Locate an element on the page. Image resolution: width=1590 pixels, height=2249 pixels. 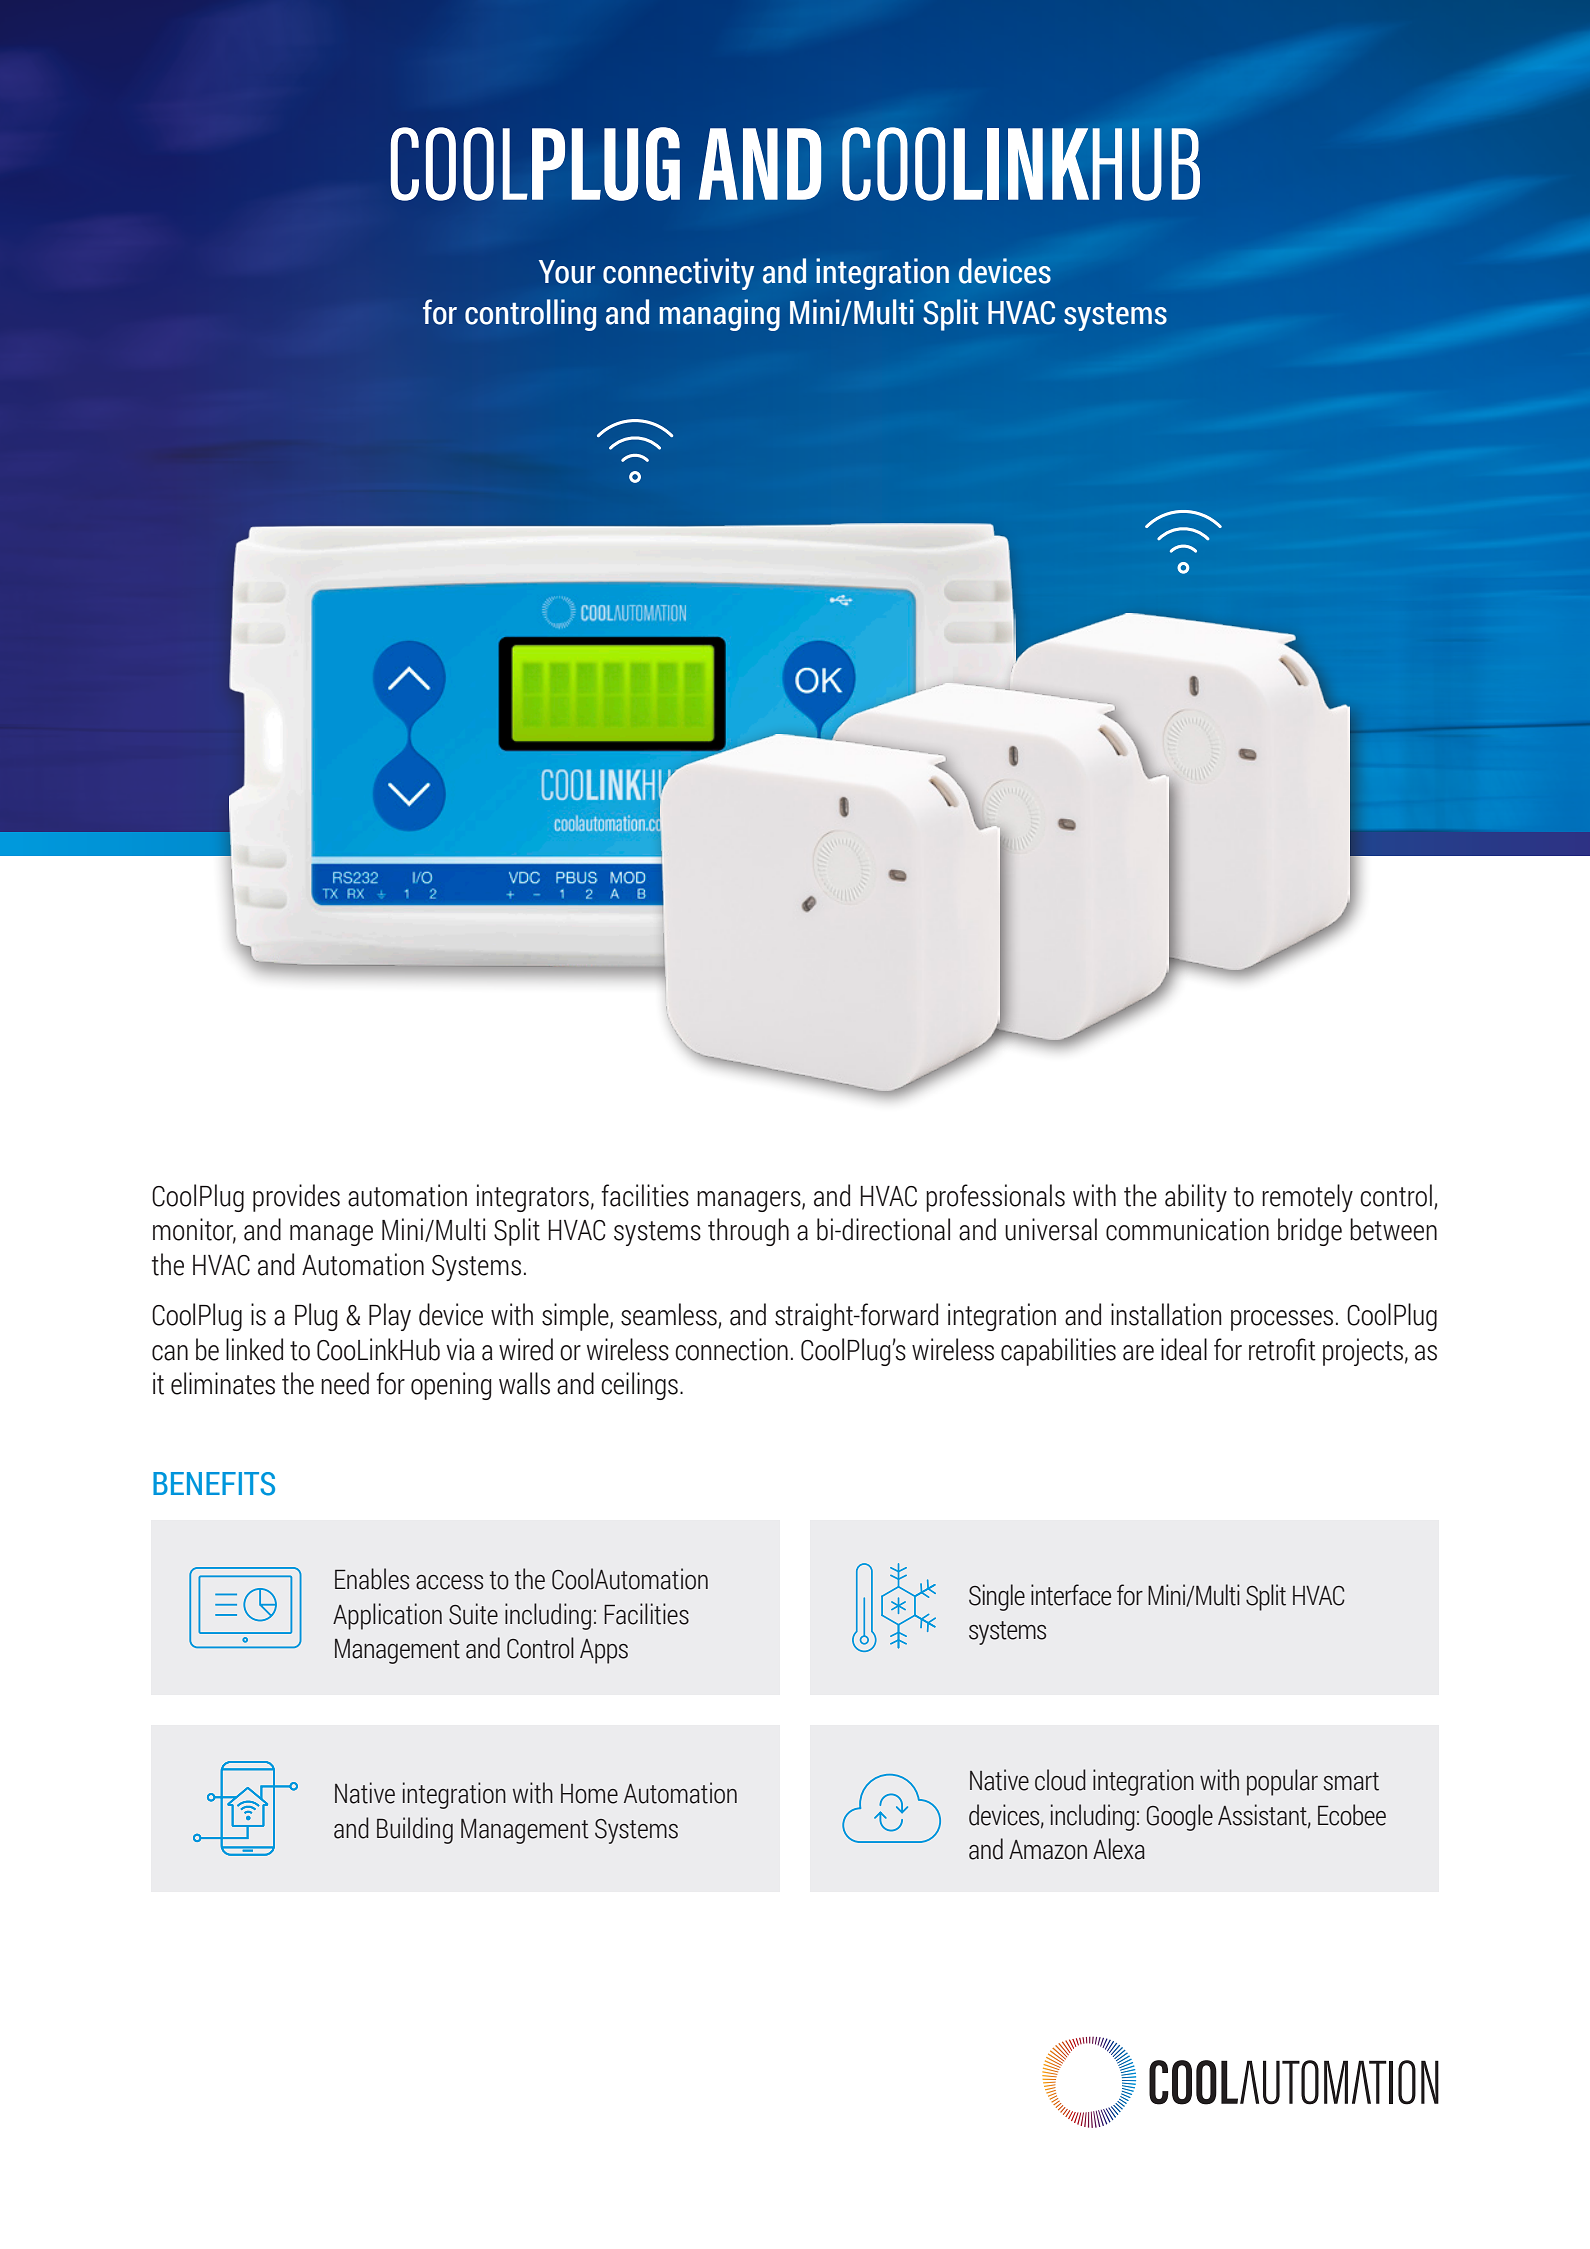
connectivity is located at coordinates (678, 274).
